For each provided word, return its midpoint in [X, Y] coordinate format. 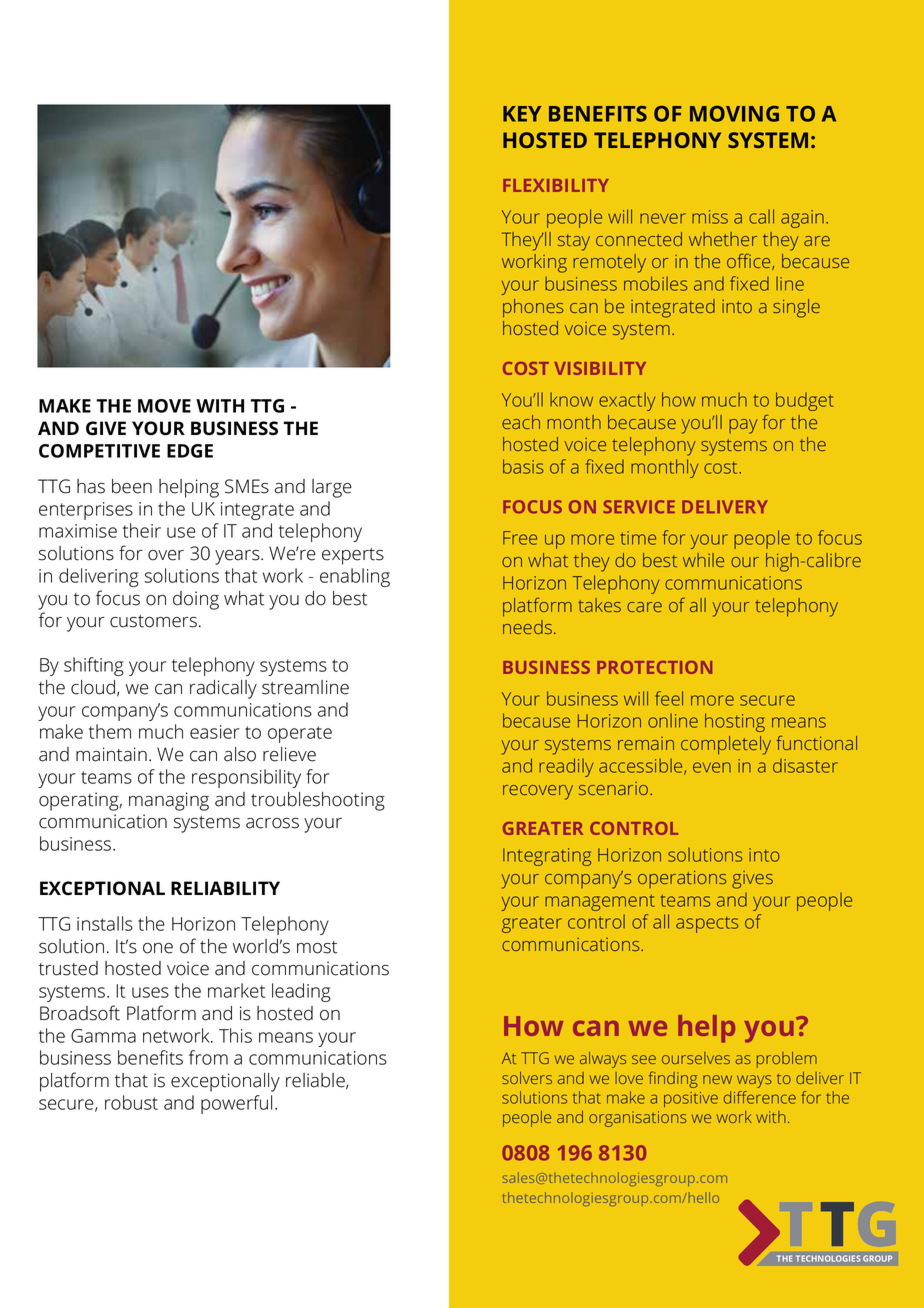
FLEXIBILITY [556, 185]
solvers [527, 1078]
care [644, 607]
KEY [522, 114]
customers [153, 621]
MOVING [734, 114]
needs [527, 627]
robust [131, 1102]
